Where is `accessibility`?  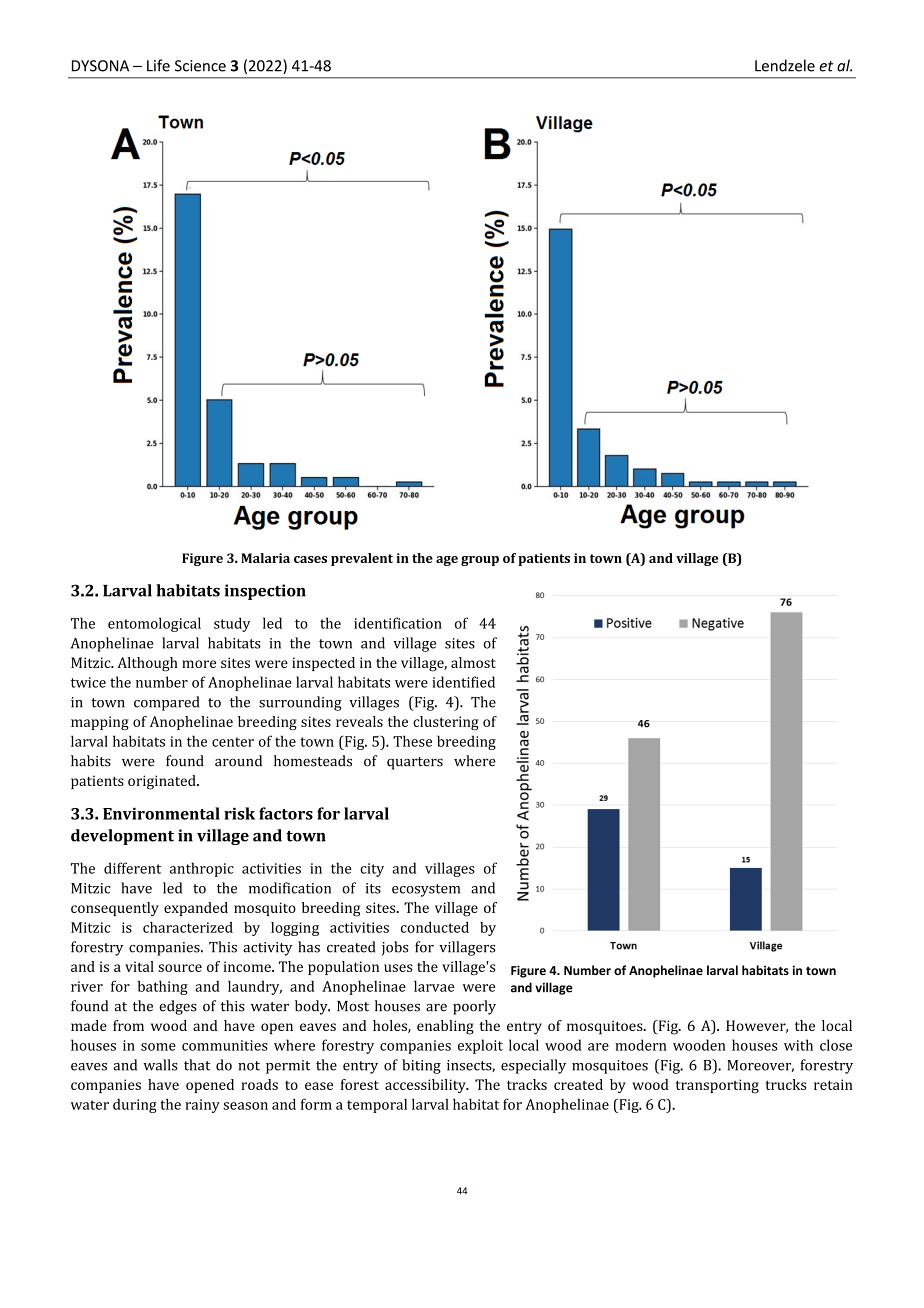 accessibility is located at coordinates (426, 1086).
